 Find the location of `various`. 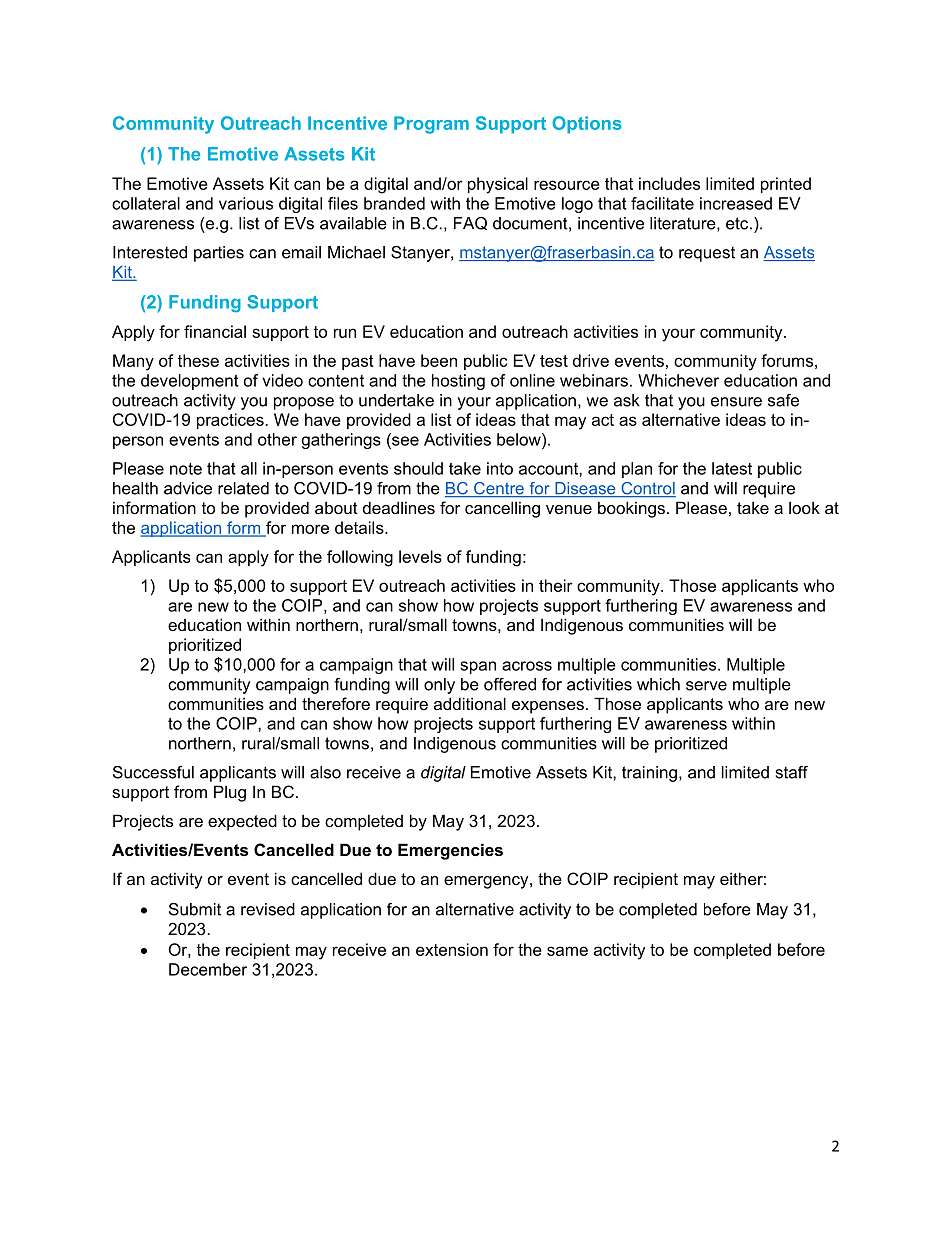

various is located at coordinates (246, 203).
